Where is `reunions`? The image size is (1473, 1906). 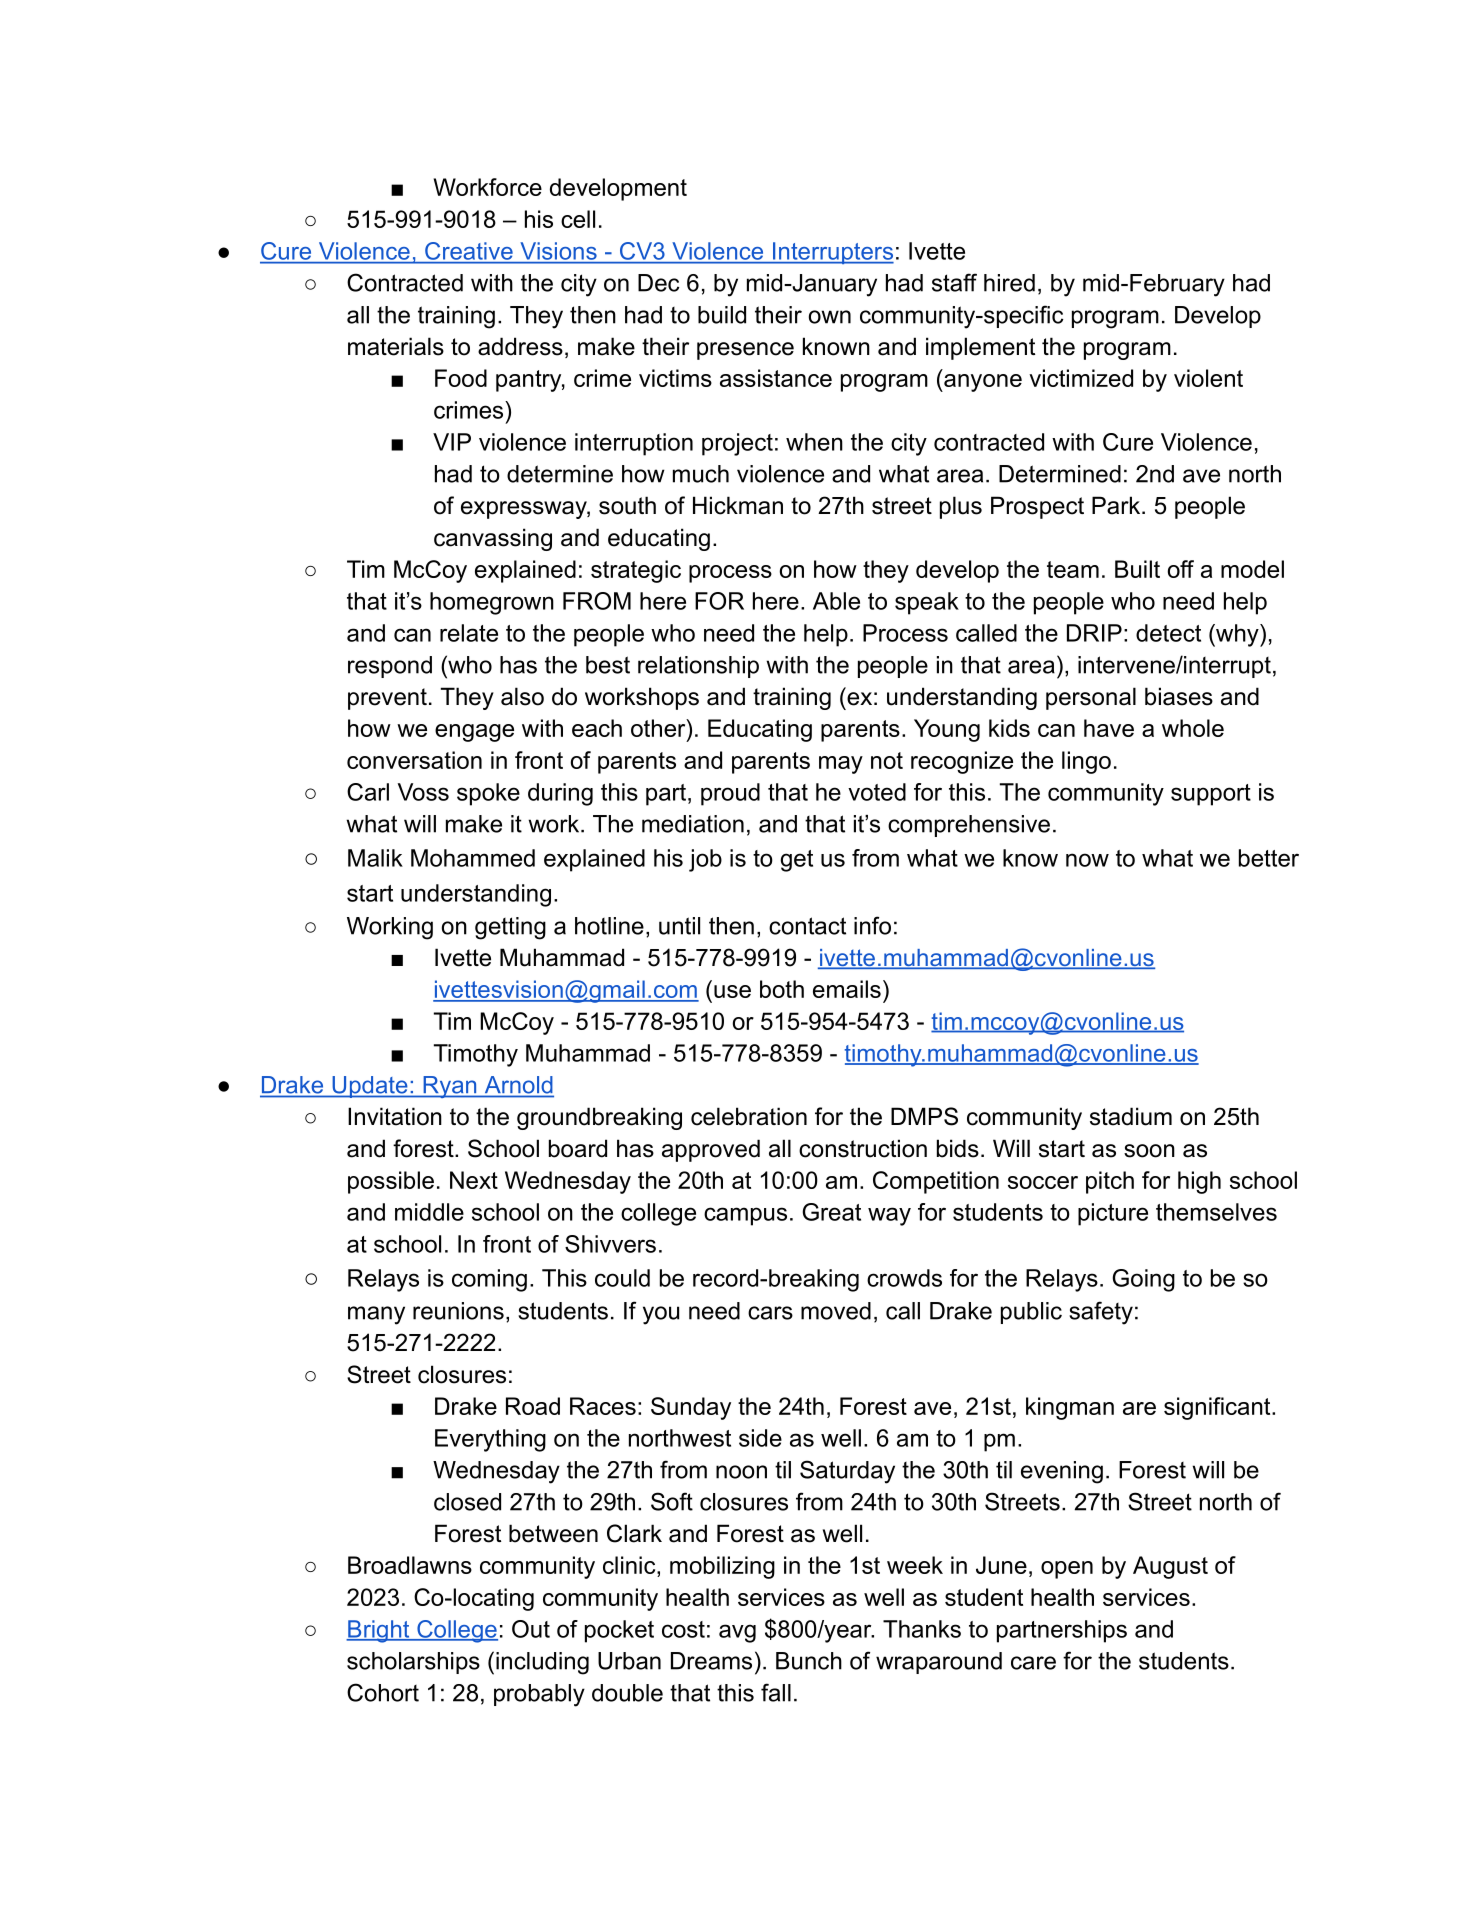
reunions is located at coordinates (458, 1311).
